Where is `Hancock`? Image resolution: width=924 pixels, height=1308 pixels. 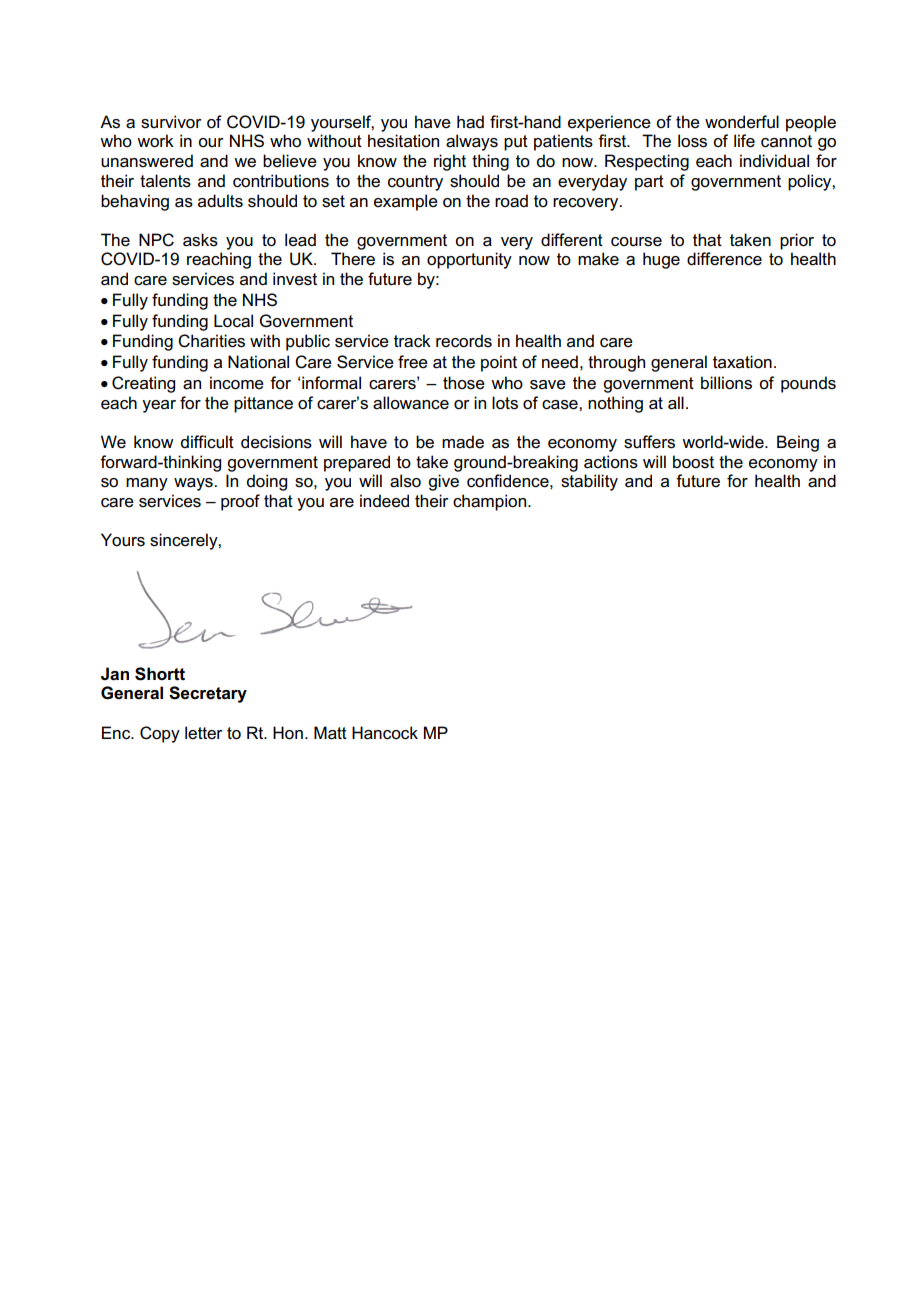
Hancock is located at coordinates (385, 733).
